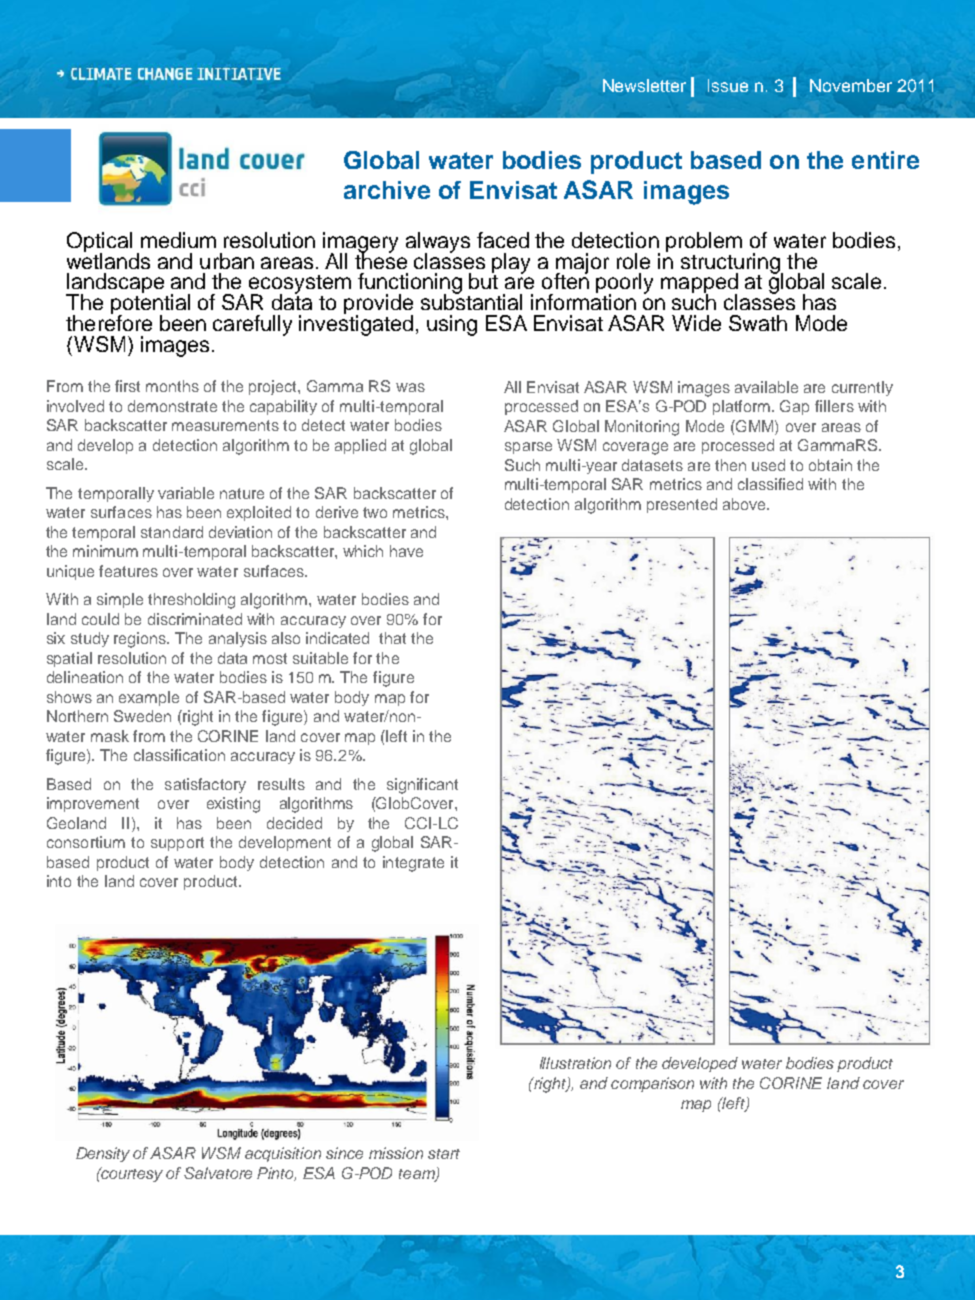  I want to click on significant, so click(422, 786).
